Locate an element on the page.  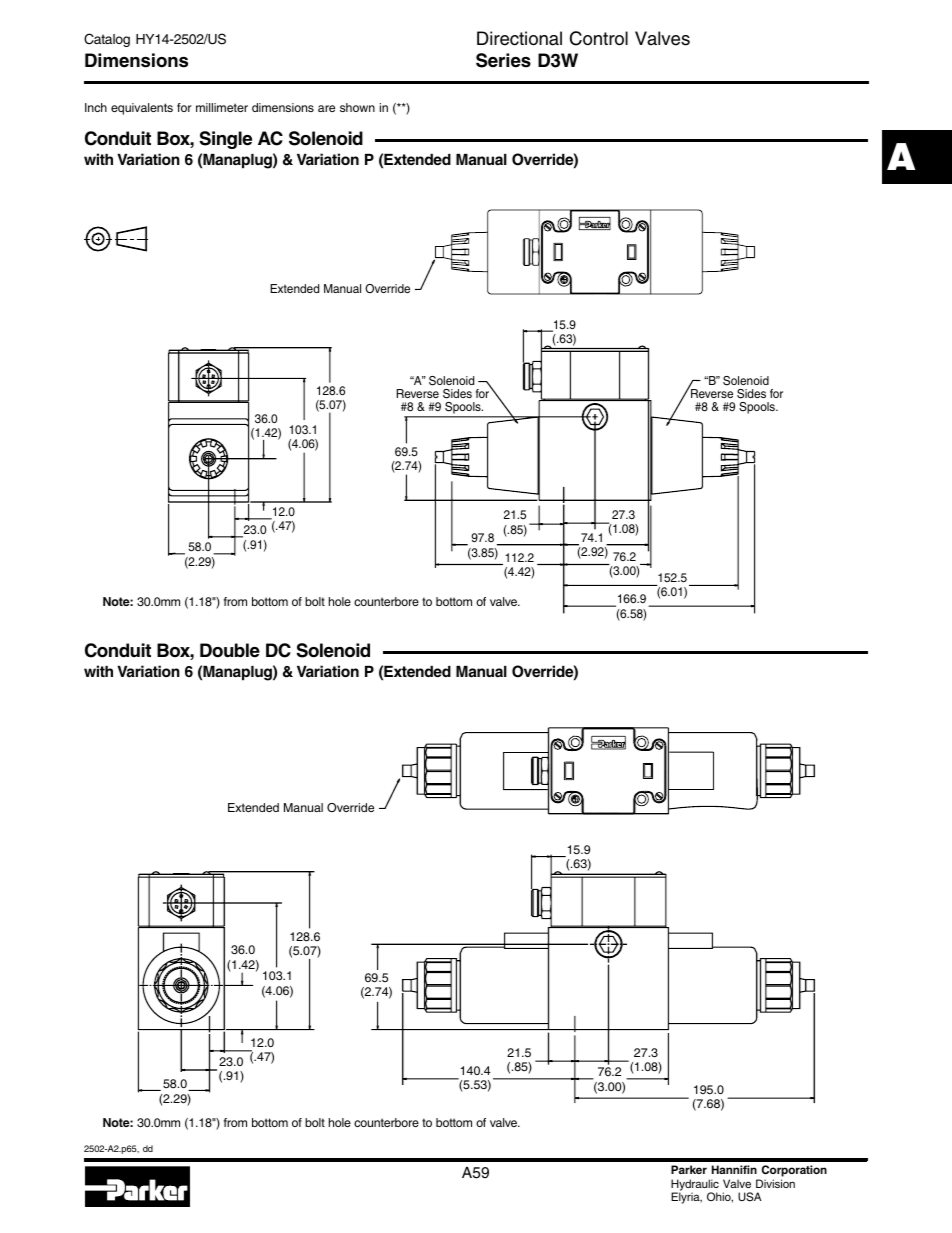
Single is located at coordinates (226, 140).
